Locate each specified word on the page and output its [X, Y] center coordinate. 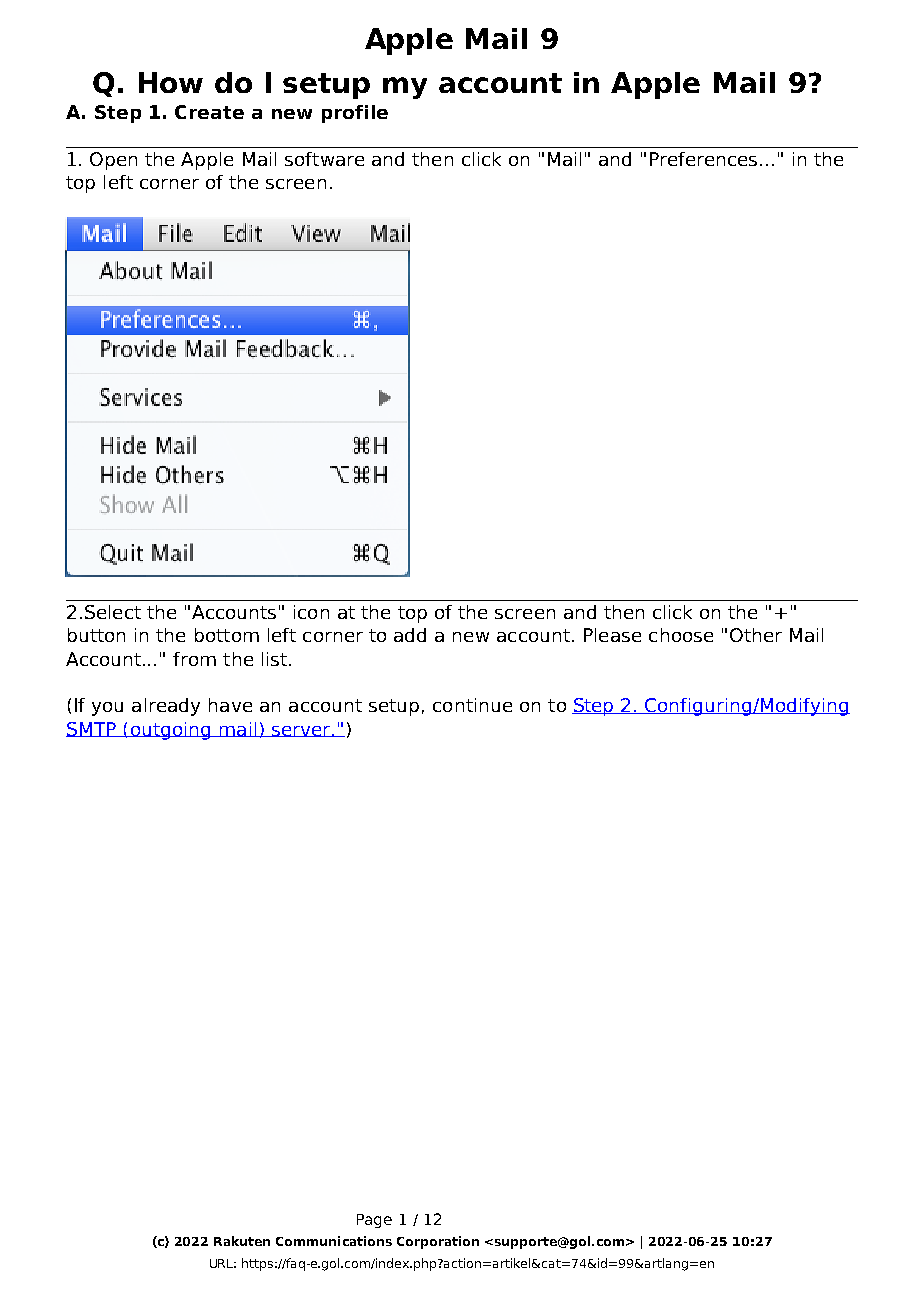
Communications [334, 1241]
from [194, 659]
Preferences [703, 159]
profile [355, 114]
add [410, 635]
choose [681, 635]
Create [209, 112]
